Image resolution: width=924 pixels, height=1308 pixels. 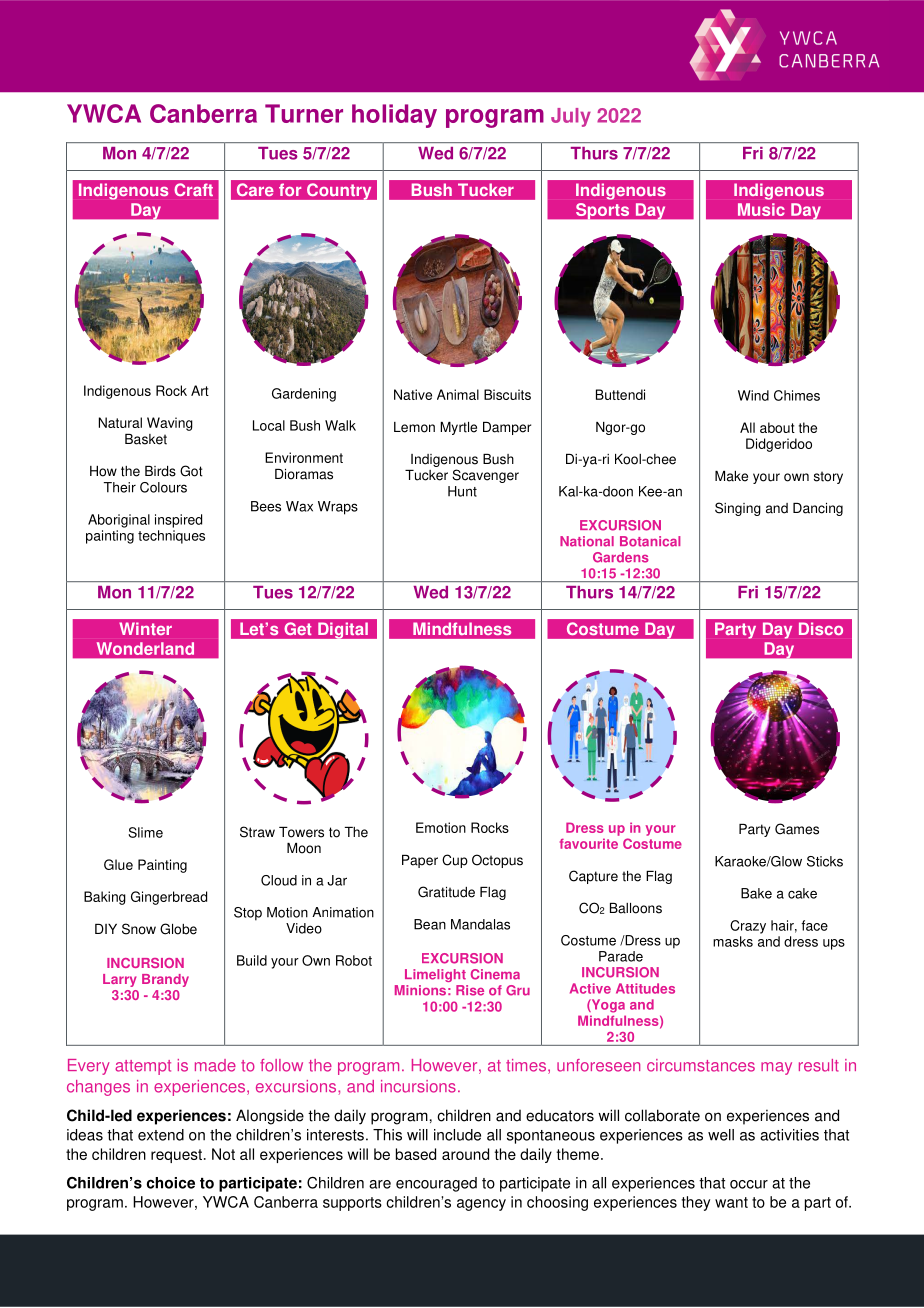 I want to click on July, so click(x=571, y=117).
